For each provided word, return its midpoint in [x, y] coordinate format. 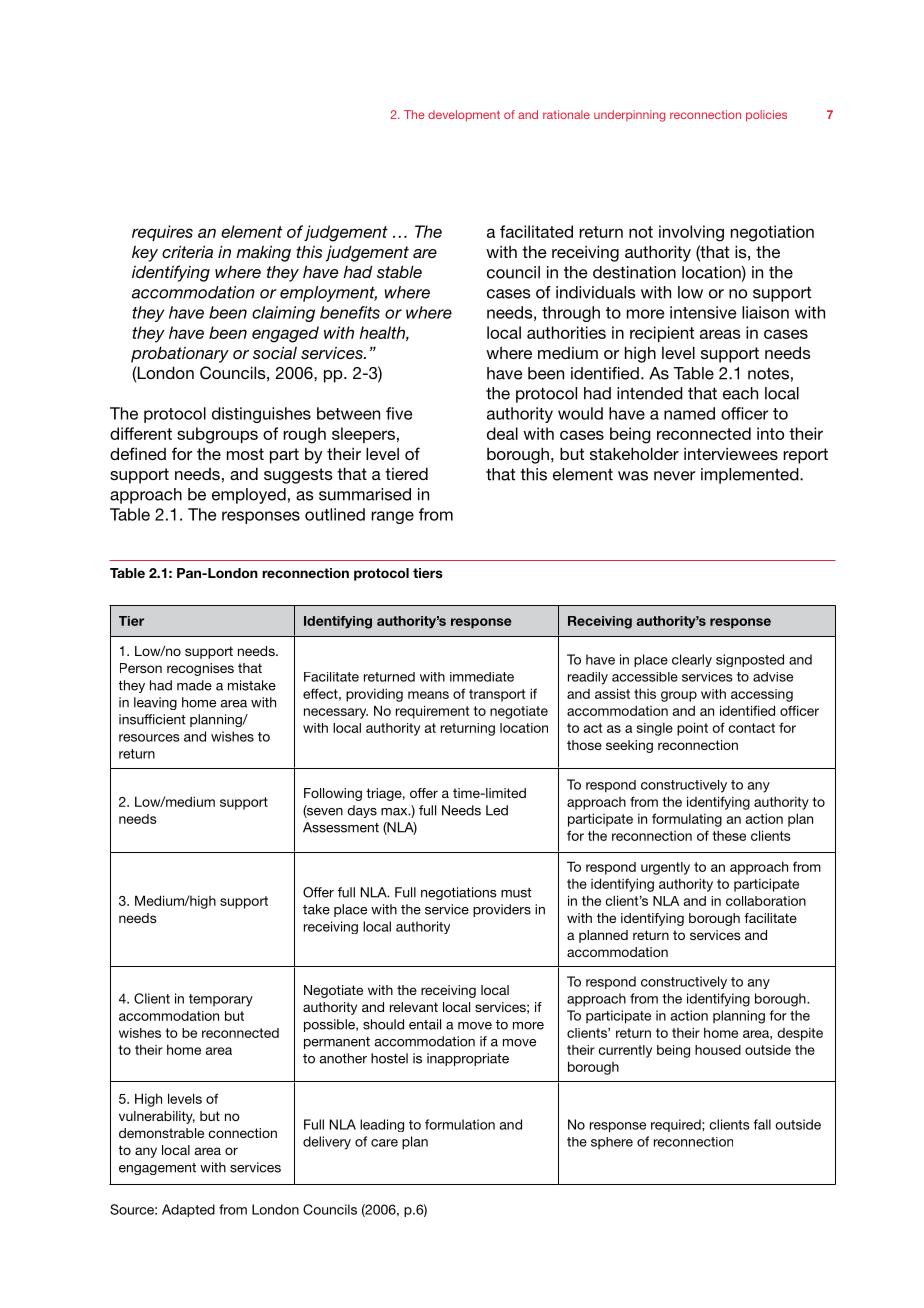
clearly [692, 660]
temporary [221, 1000]
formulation [460, 1124]
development [464, 116]
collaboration [766, 901]
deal [502, 433]
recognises [200, 669]
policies [766, 116]
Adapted [188, 1210]
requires [162, 233]
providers [502, 910]
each [740, 393]
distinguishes [261, 415]
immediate [482, 677]
